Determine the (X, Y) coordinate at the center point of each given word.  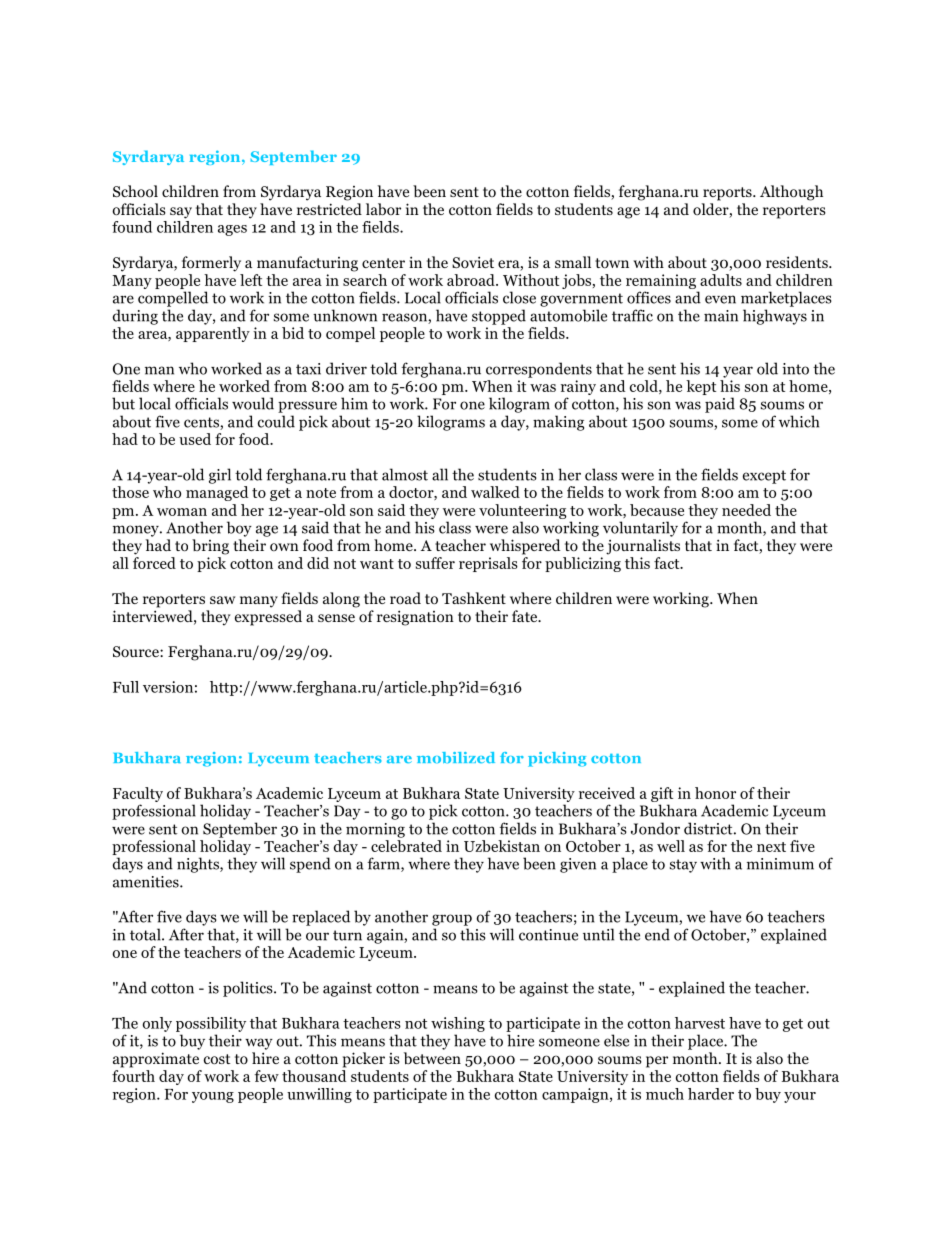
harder (711, 1094)
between (432, 1058)
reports (728, 194)
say (181, 213)
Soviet (473, 262)
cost (217, 1059)
